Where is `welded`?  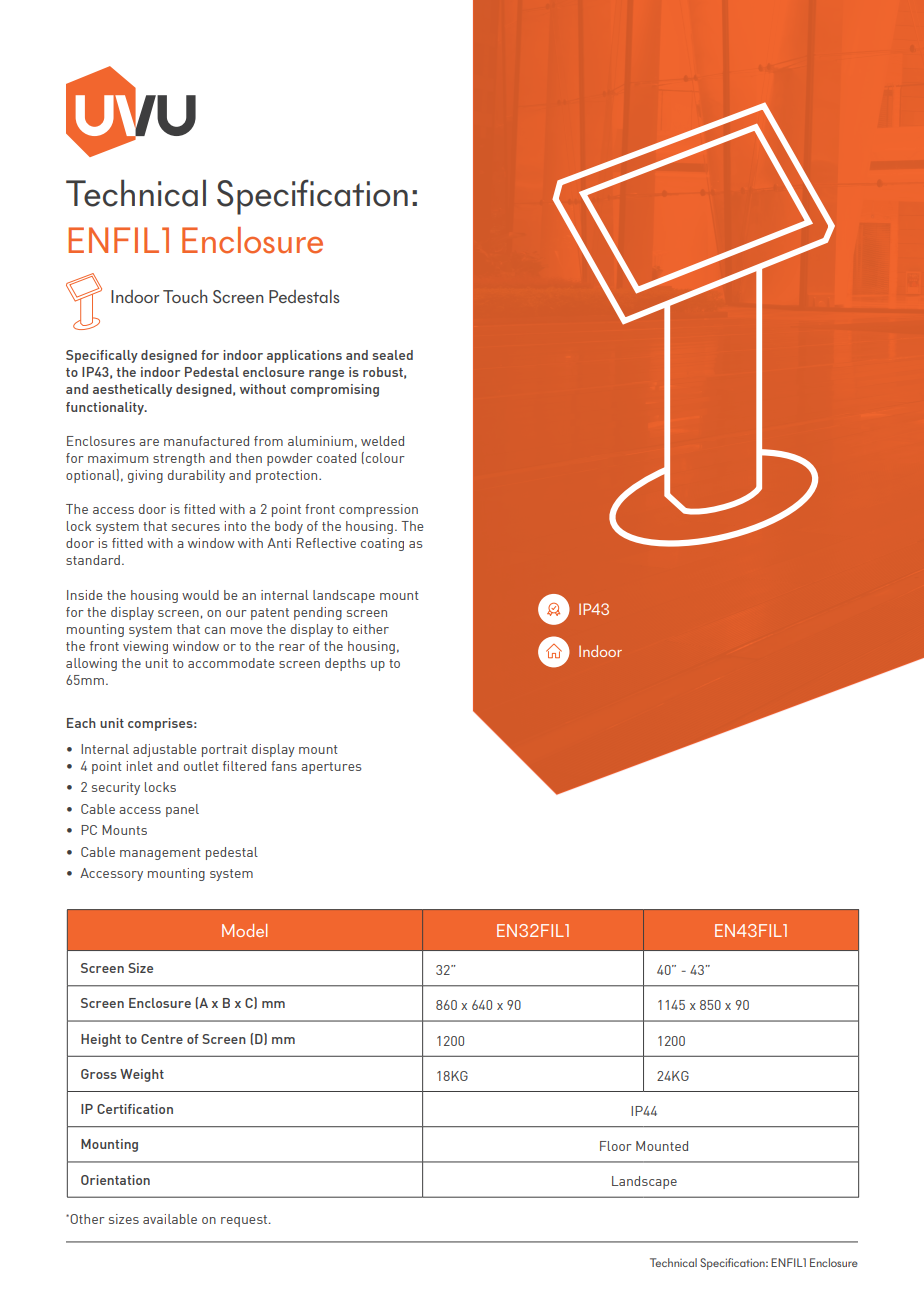 welded is located at coordinates (382, 441).
